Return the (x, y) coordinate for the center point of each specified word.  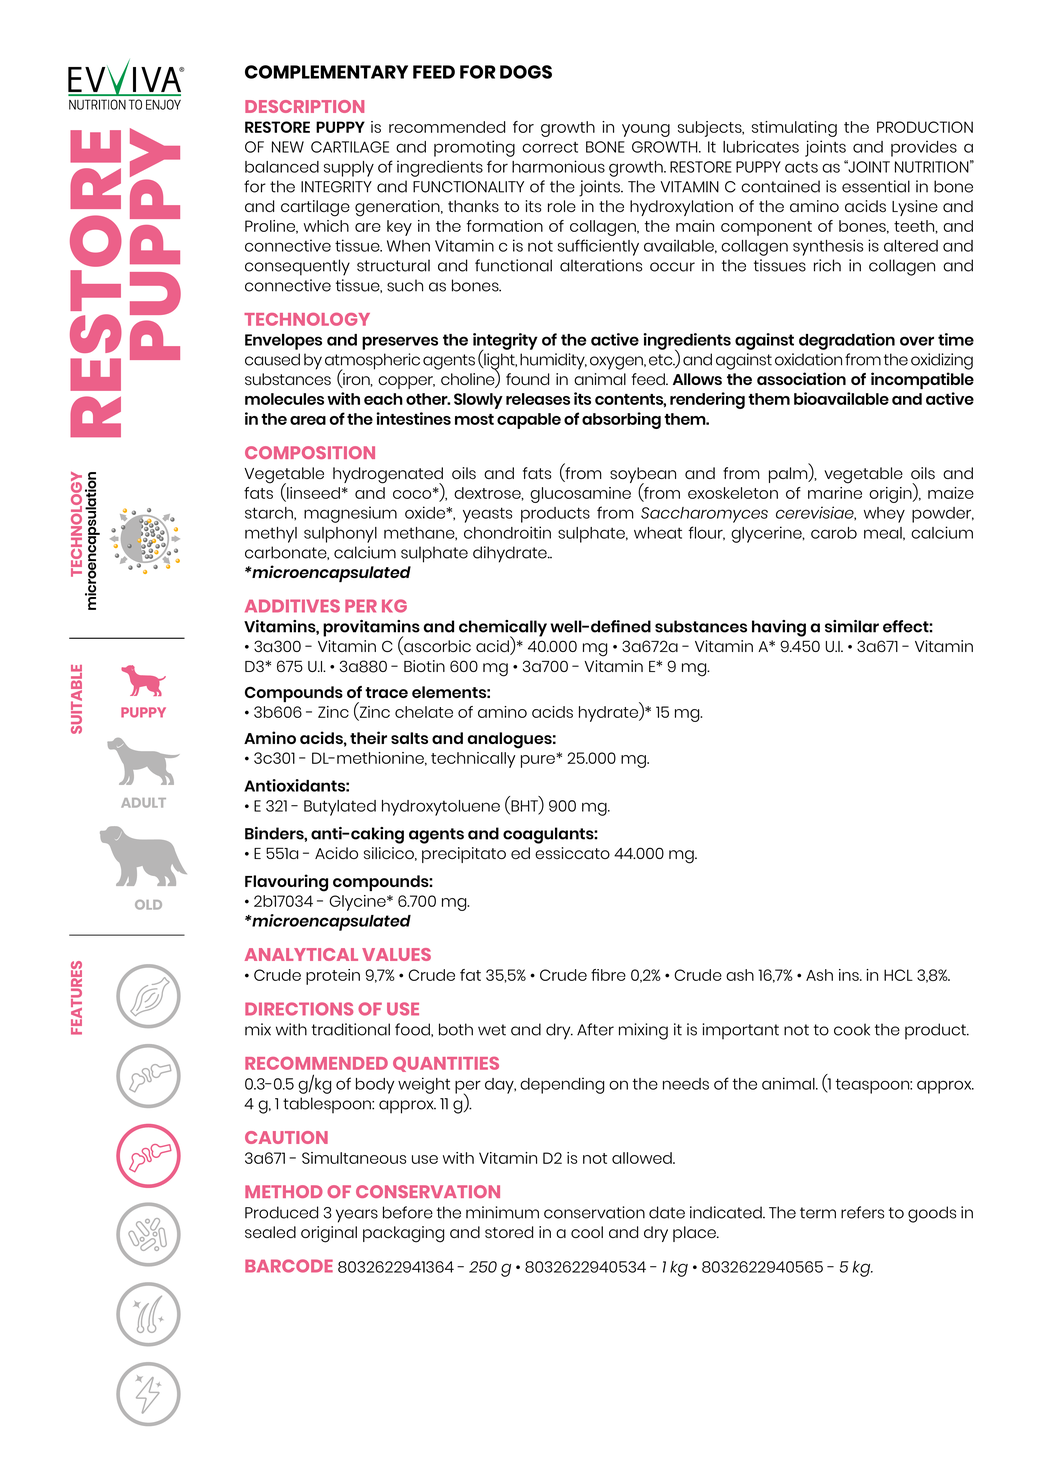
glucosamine (580, 495)
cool (587, 1232)
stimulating (794, 129)
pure (539, 761)
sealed (270, 1232)
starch (270, 513)
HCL (898, 975)
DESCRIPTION (304, 106)
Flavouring (286, 883)
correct (550, 147)
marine (835, 493)
